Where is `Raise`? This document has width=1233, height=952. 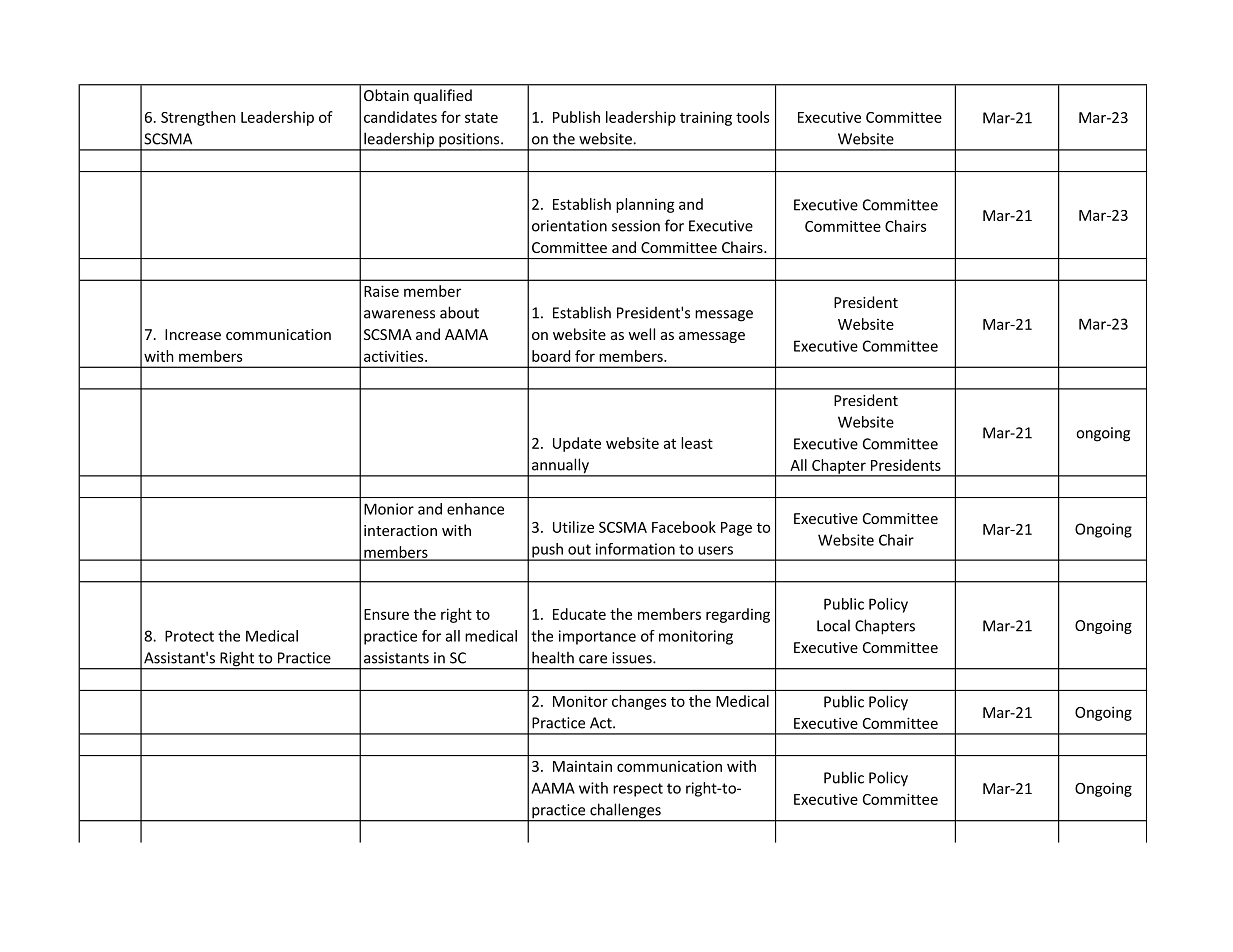
Raise is located at coordinates (381, 291).
